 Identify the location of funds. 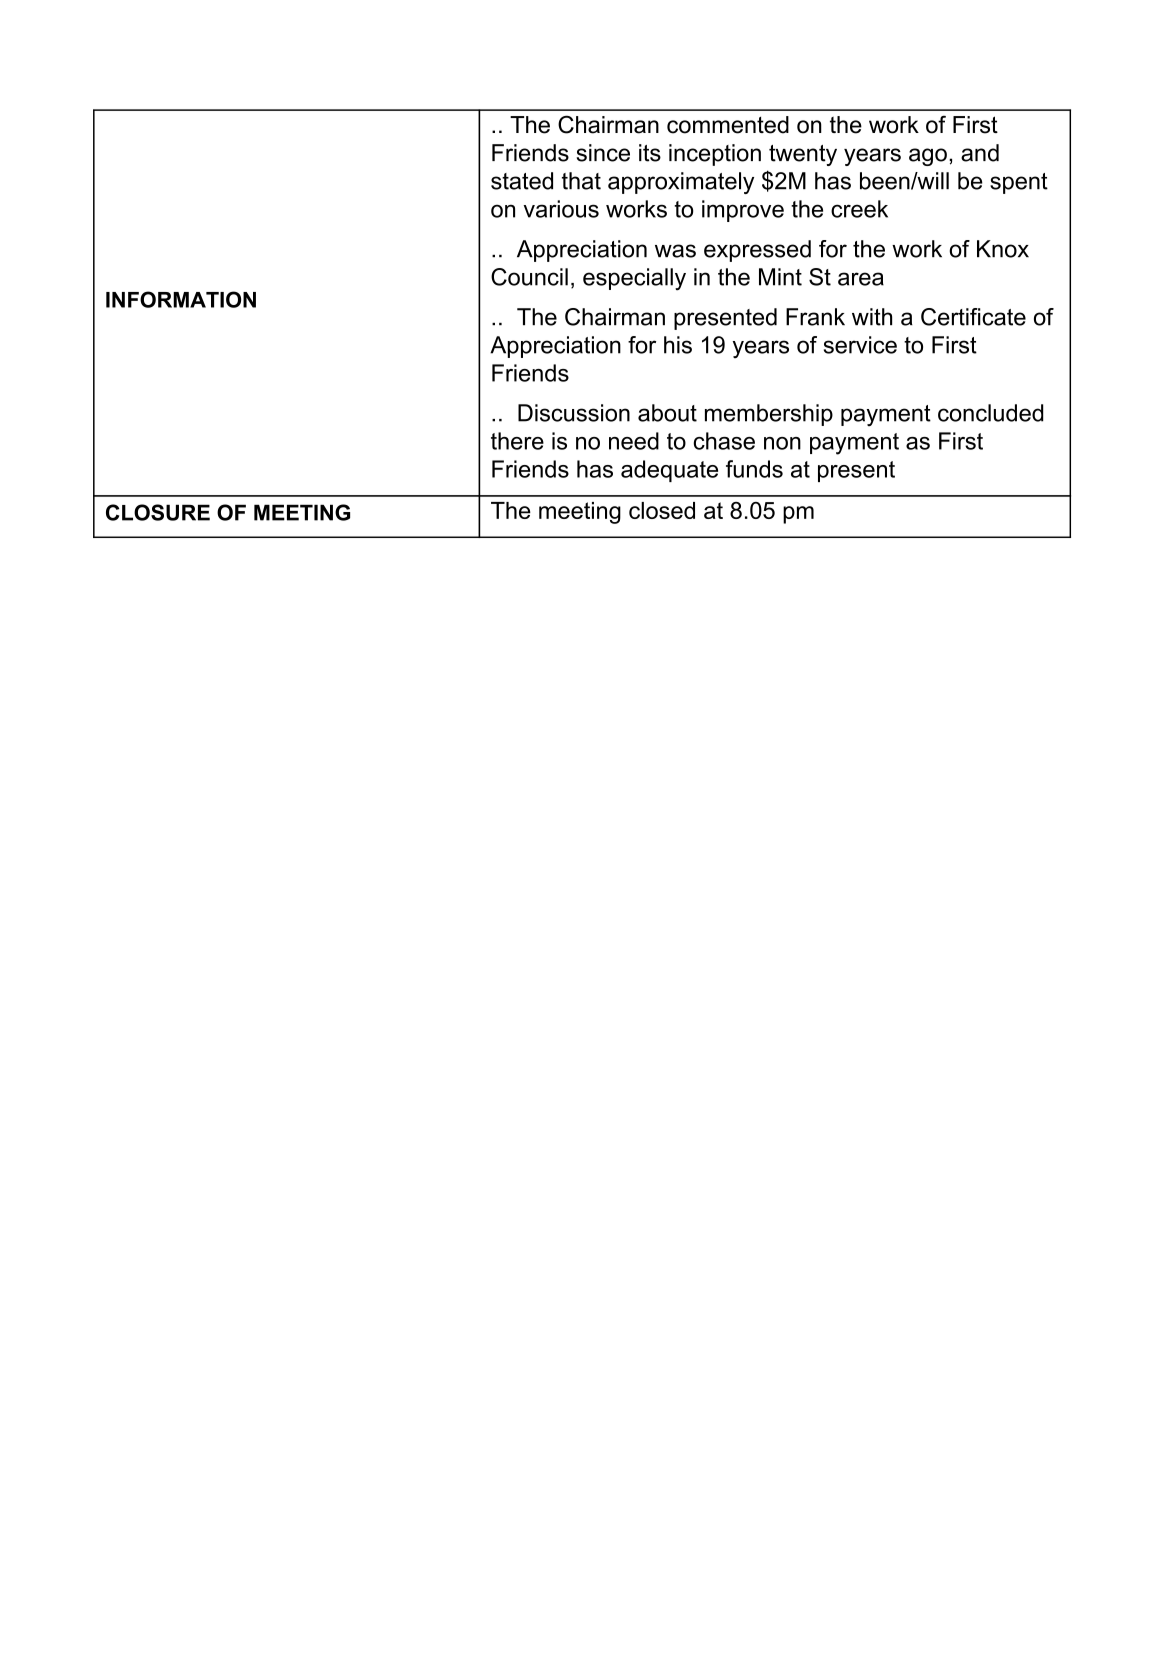
(754, 469).
